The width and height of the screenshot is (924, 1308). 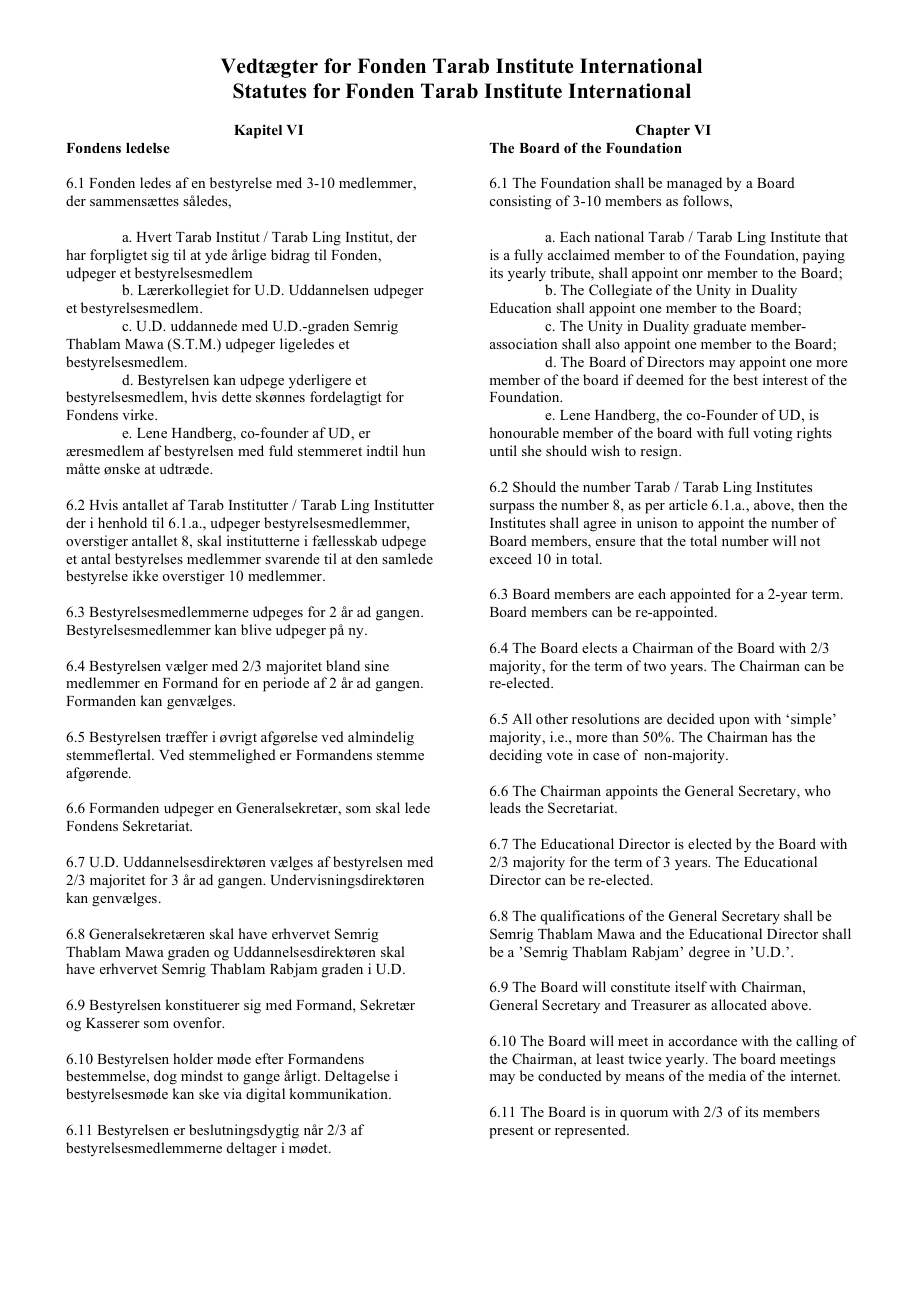 What do you see at coordinates (570, 1075) in the screenshot?
I see `conducted` at bounding box center [570, 1075].
